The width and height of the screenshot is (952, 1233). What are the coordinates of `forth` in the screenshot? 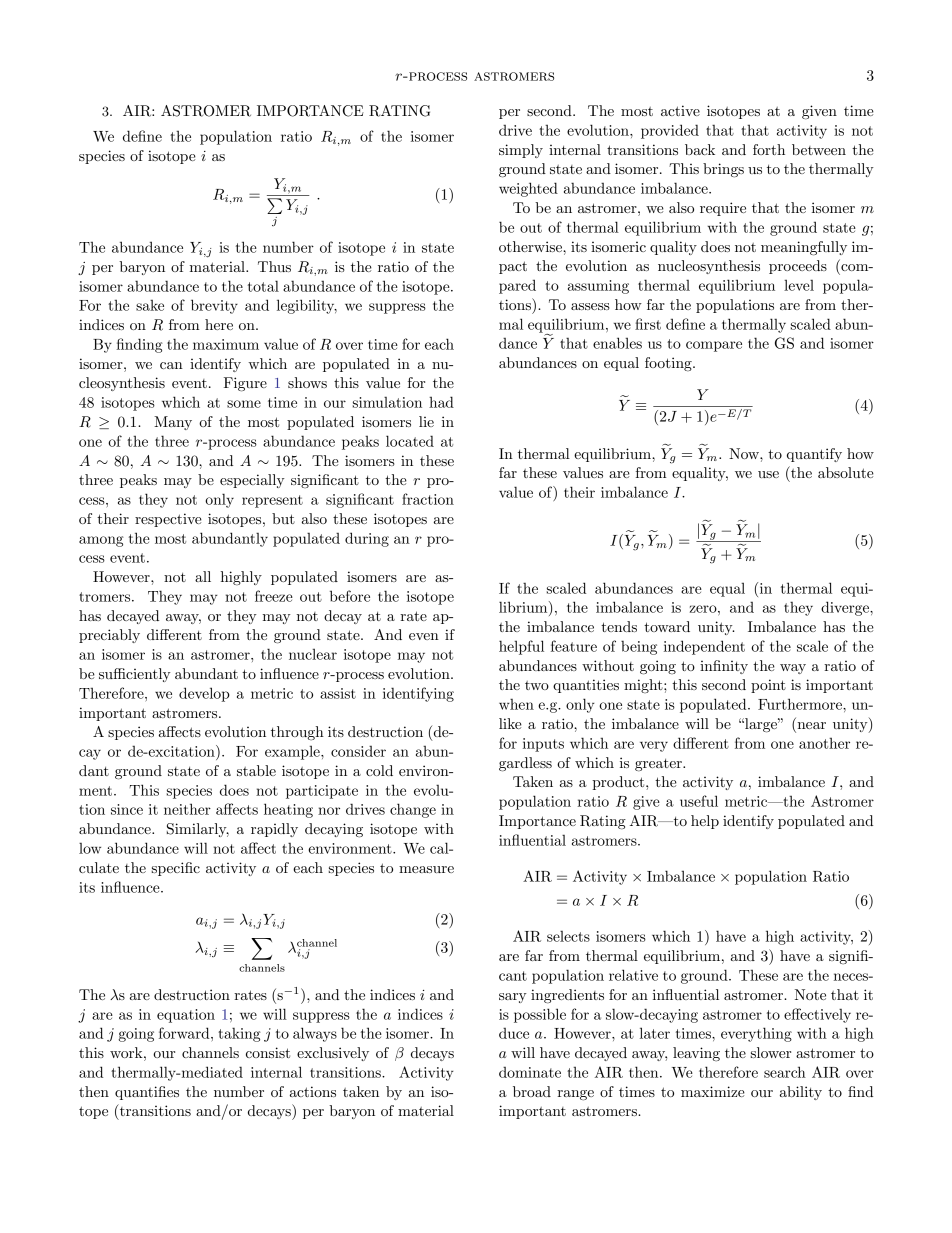 It's located at (769, 149).
